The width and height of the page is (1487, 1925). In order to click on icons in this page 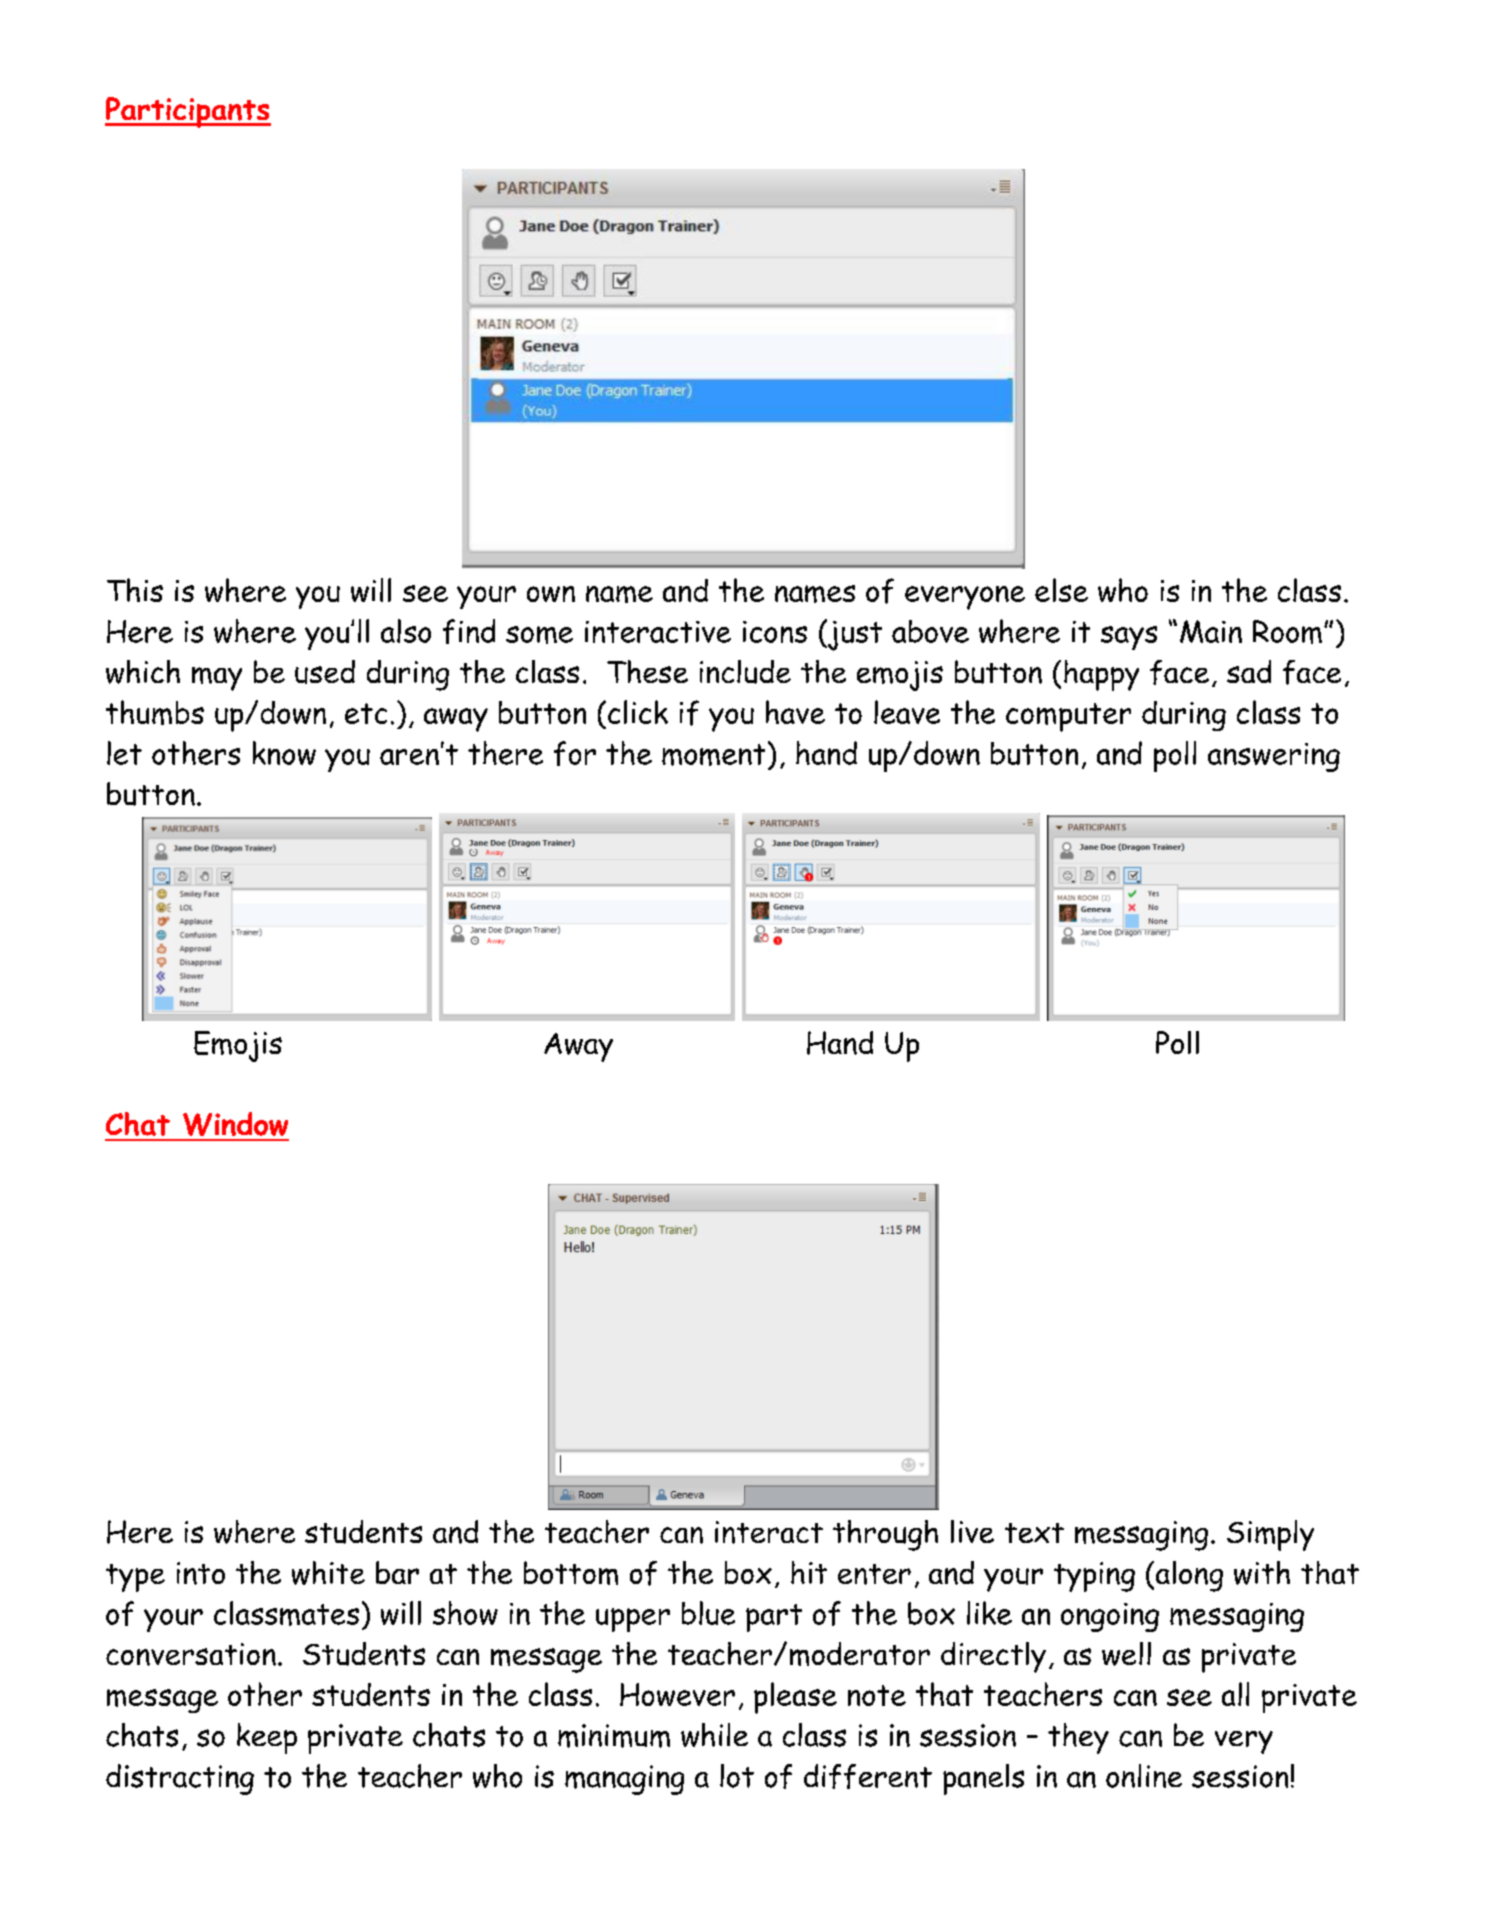, I will do `click(775, 632)`.
